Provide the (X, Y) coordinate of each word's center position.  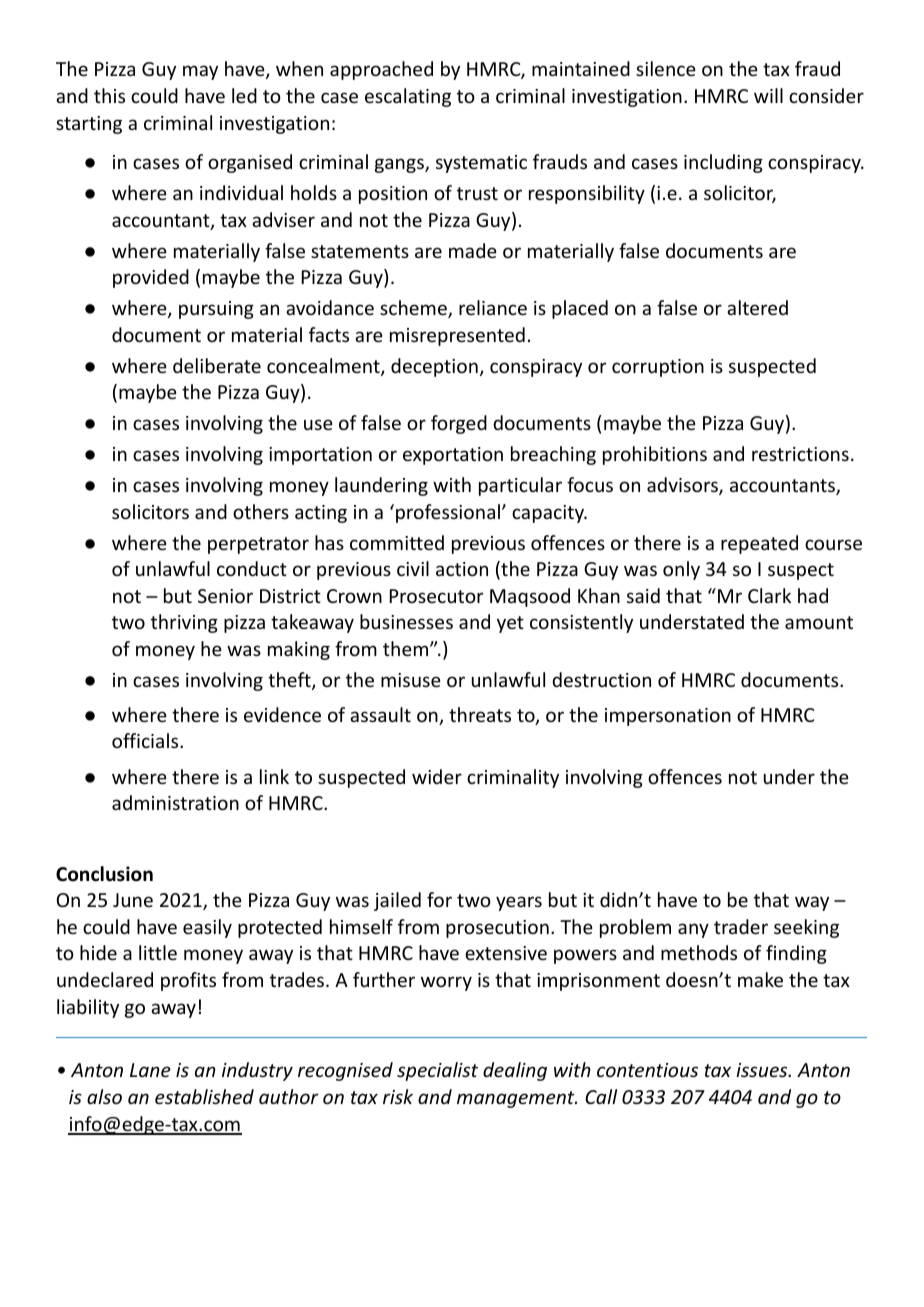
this (109, 95)
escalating (408, 97)
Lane (150, 1070)
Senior (225, 596)
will (768, 95)
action (462, 569)
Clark (769, 595)
